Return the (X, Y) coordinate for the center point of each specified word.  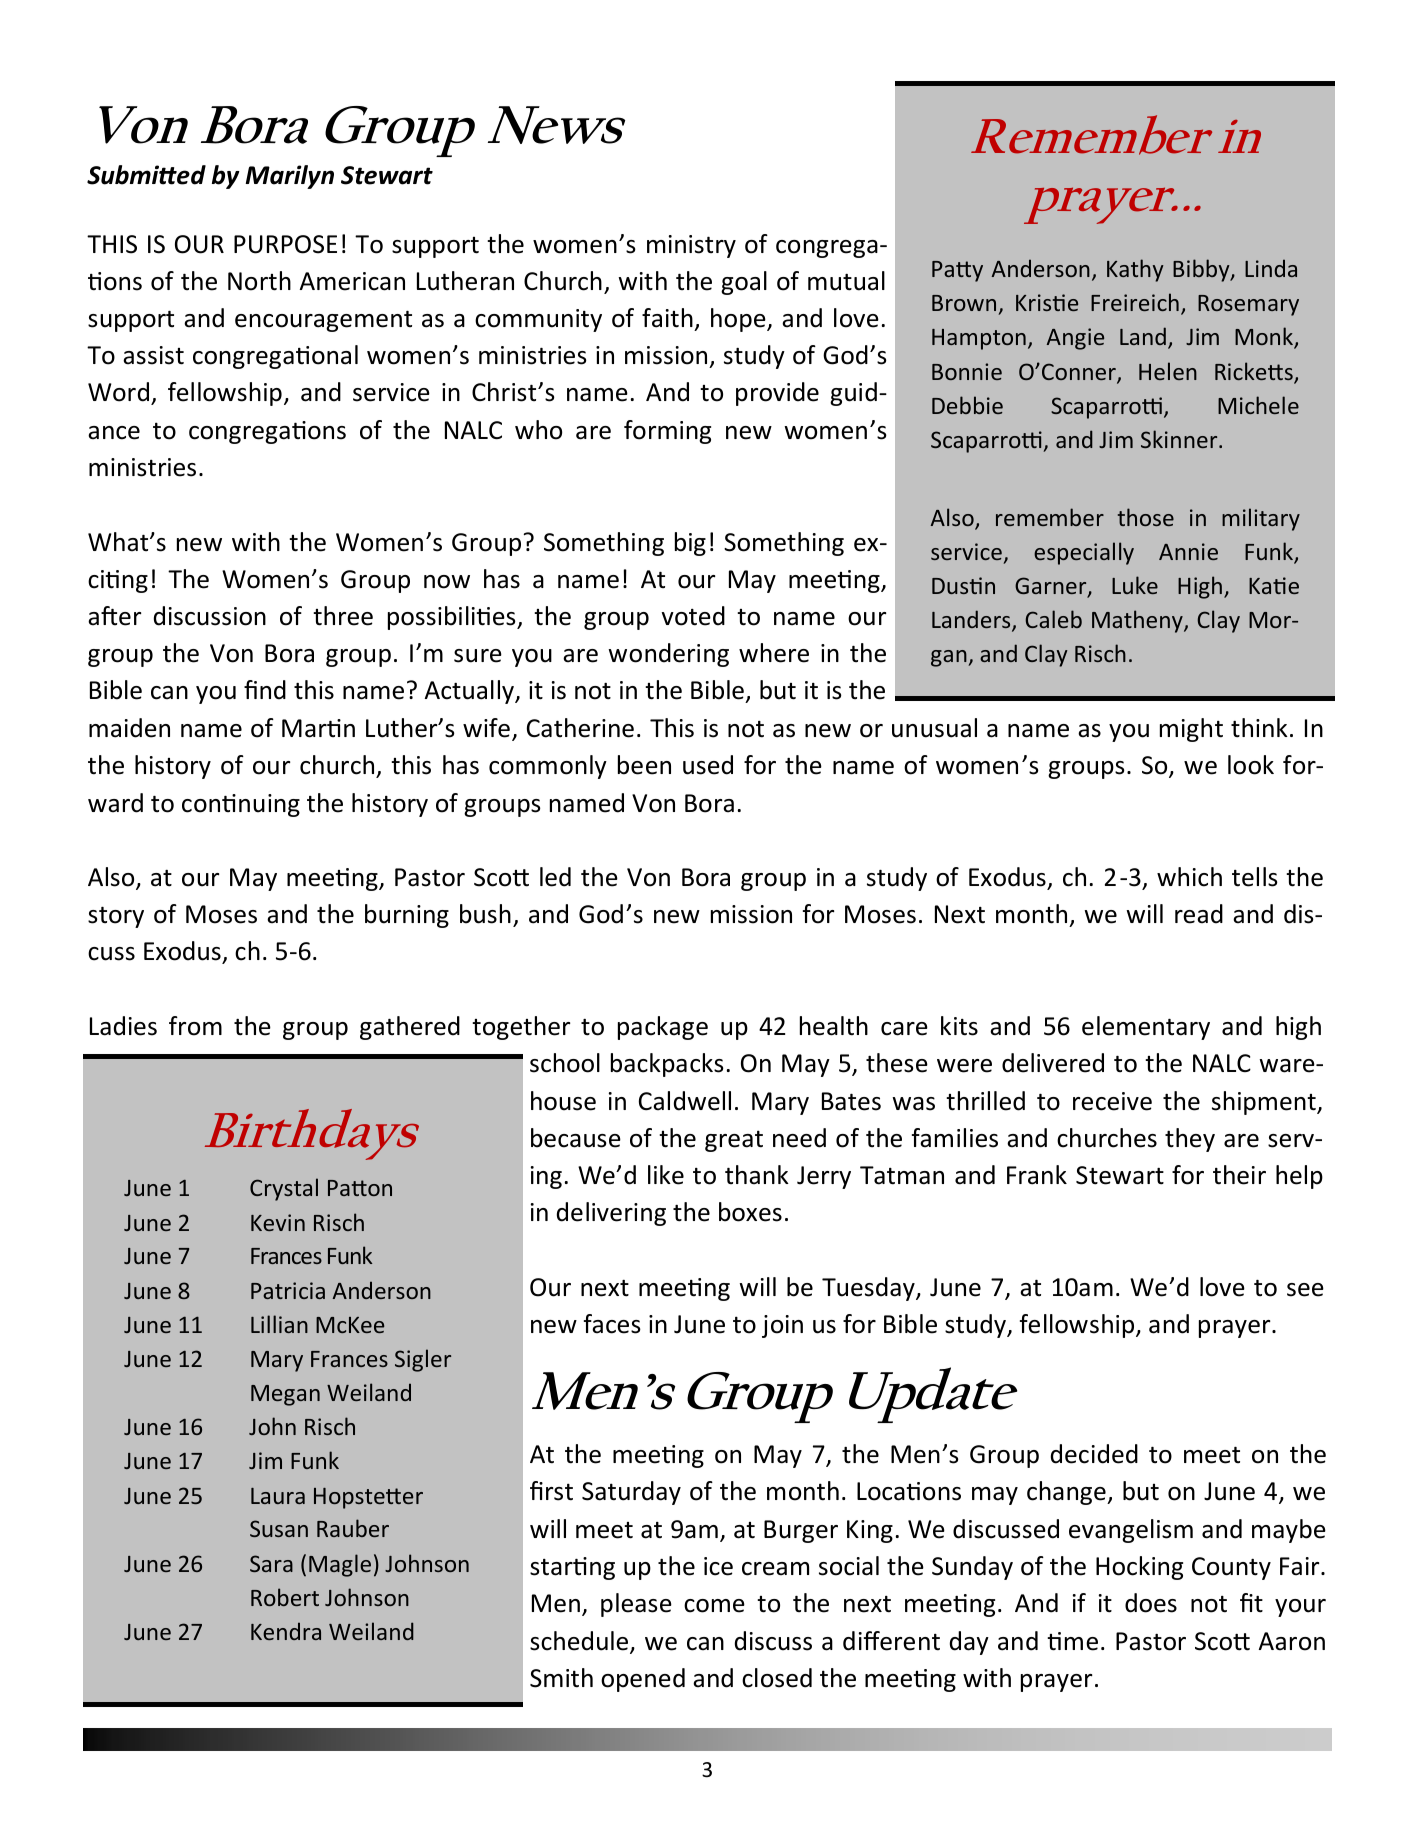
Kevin (278, 1222)
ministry (691, 246)
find (265, 690)
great (734, 1141)
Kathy (1135, 270)
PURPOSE (285, 244)
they (1190, 1140)
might (1191, 730)
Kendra (286, 1631)
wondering (668, 655)
